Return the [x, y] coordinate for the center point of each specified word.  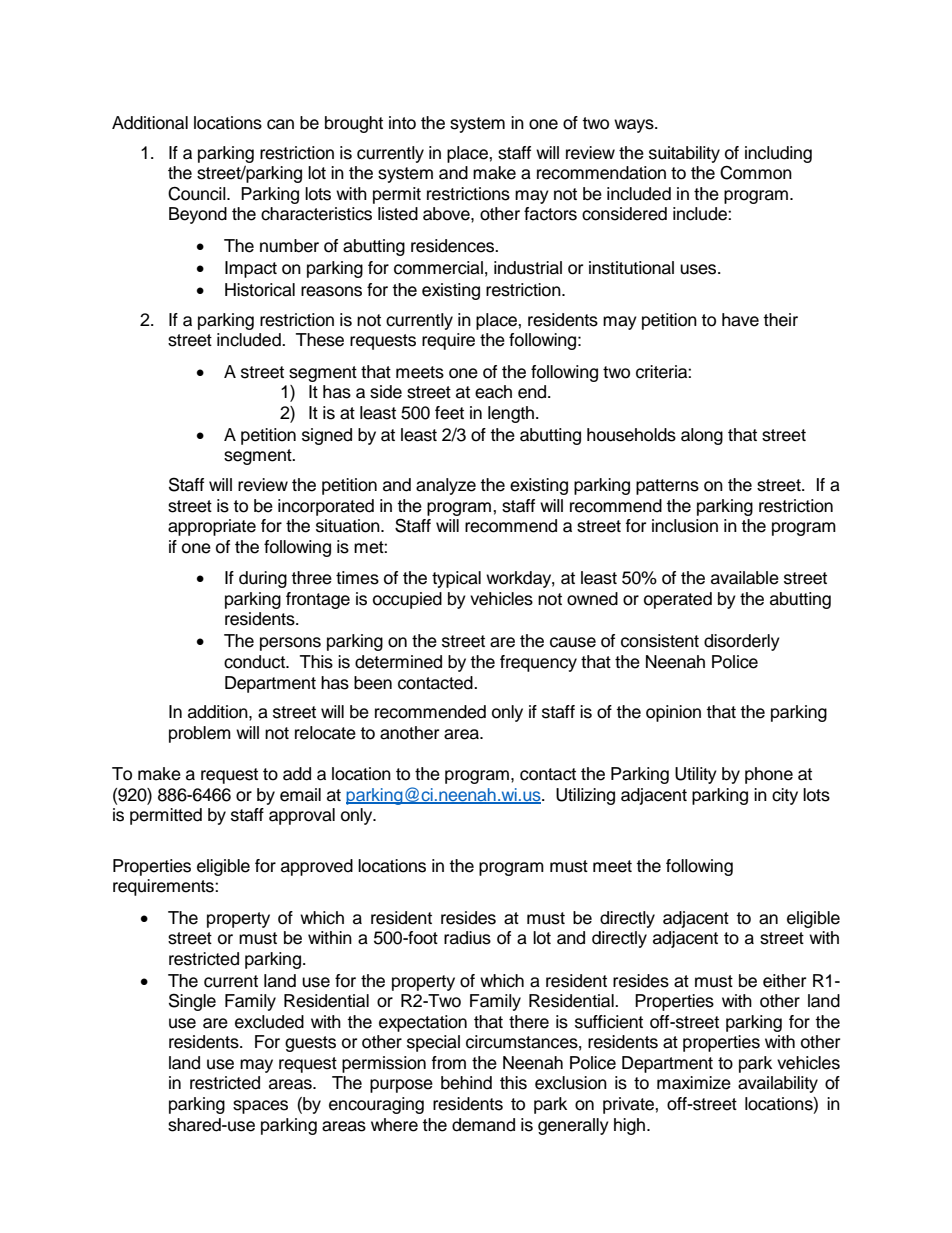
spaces [260, 1107]
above [447, 214]
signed [327, 436]
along [702, 436]
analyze [446, 486]
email [300, 795]
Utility [696, 775]
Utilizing [585, 796]
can [280, 124]
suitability [684, 154]
